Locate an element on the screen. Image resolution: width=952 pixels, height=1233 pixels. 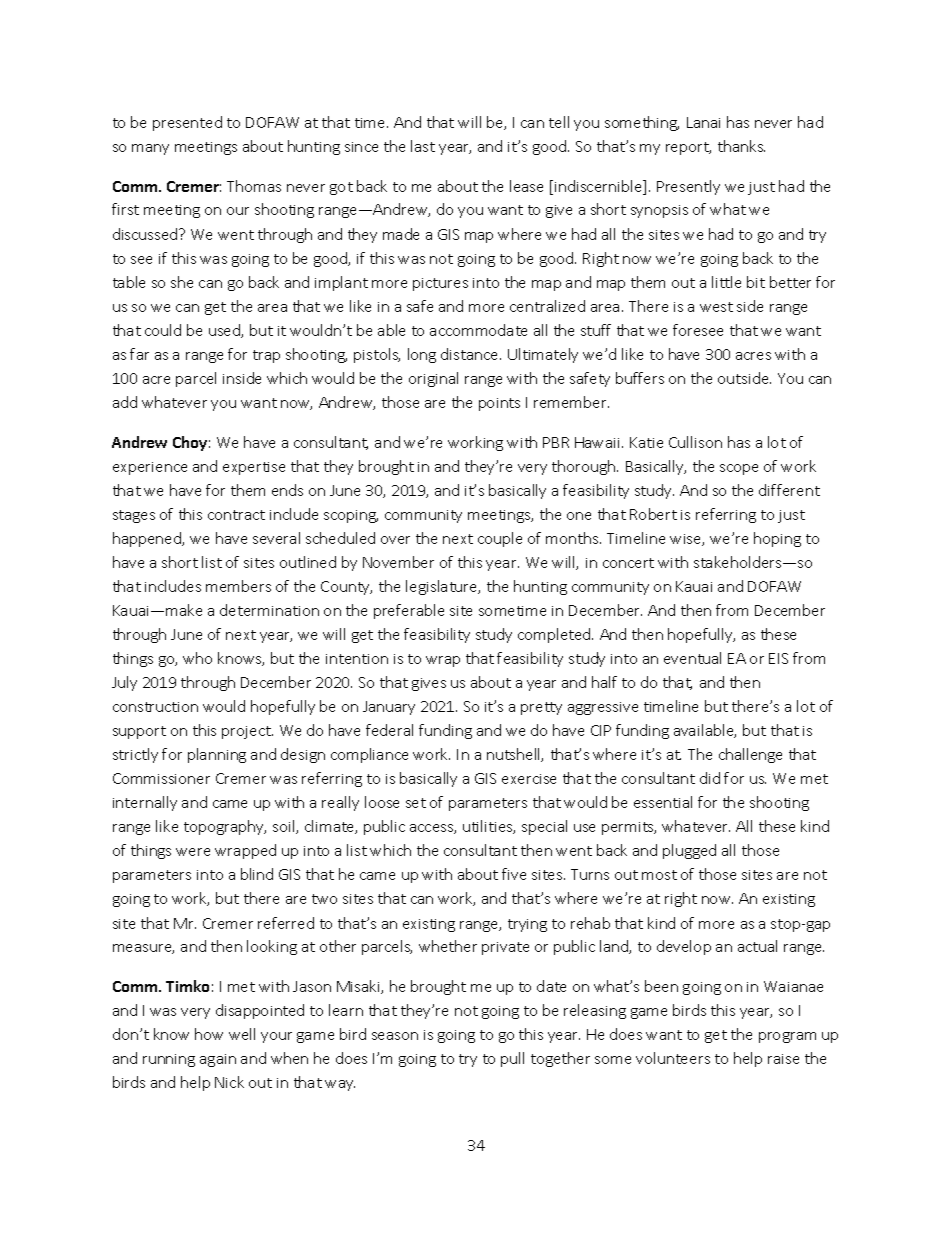
presented is located at coordinates (187, 123).
